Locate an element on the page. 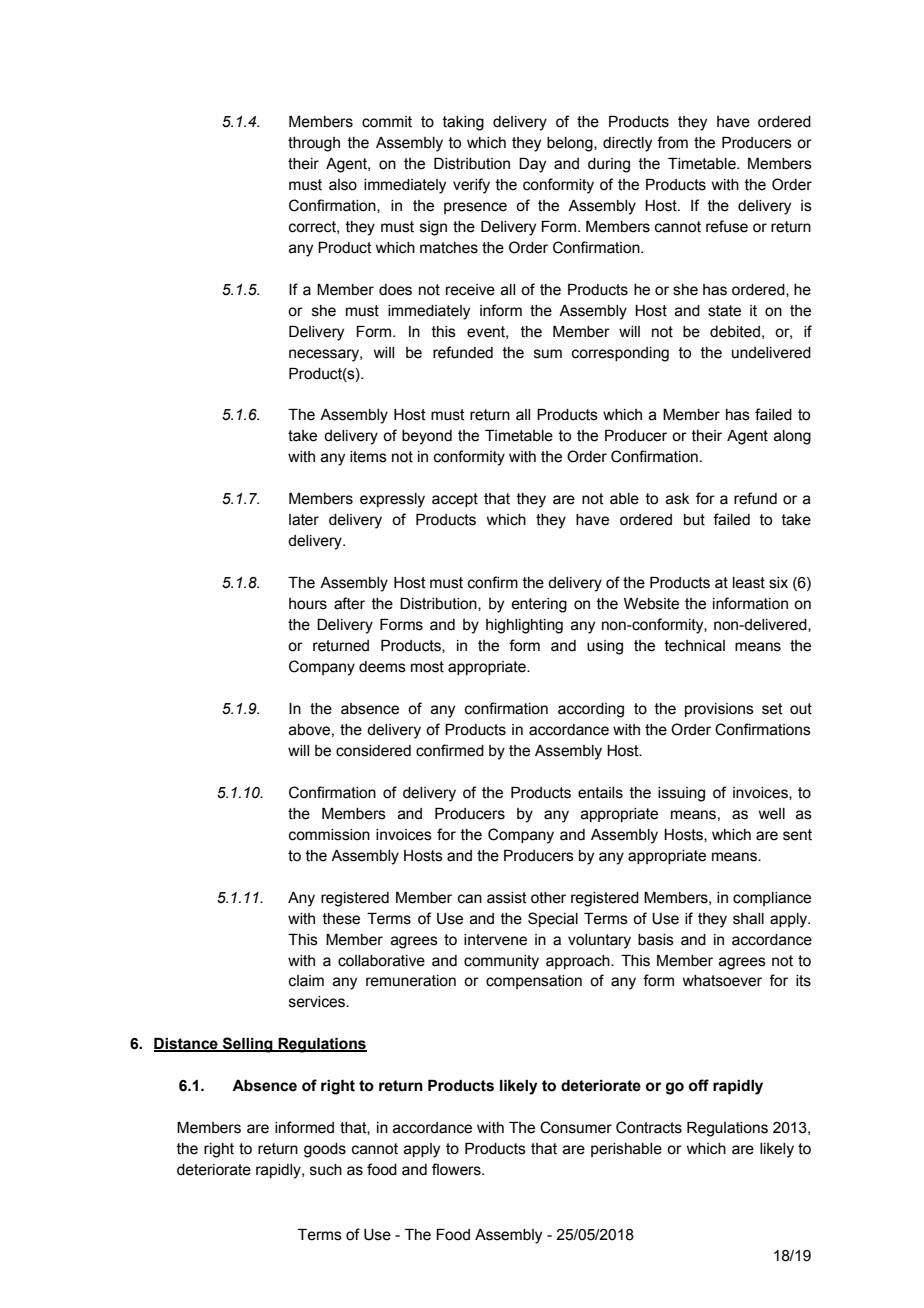 The image size is (924, 1308). through is located at coordinates (314, 144).
